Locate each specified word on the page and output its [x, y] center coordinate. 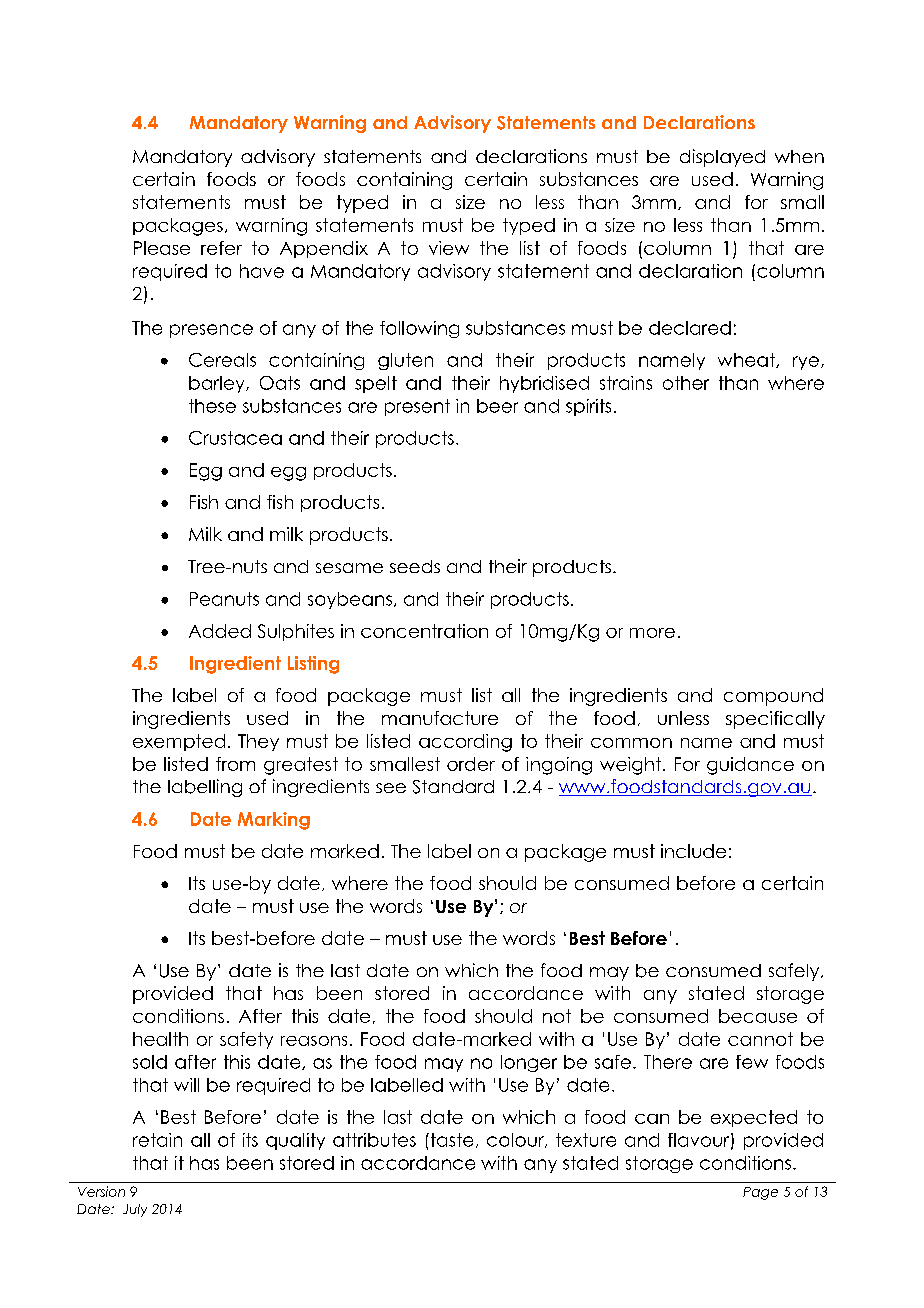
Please [162, 248]
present [417, 407]
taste [450, 1140]
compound [773, 697]
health [160, 1039]
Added [220, 631]
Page [760, 1193]
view [449, 248]
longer [529, 1063]
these [212, 406]
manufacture [440, 718]
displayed [722, 158]
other [686, 383]
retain [157, 1140]
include [693, 851]
